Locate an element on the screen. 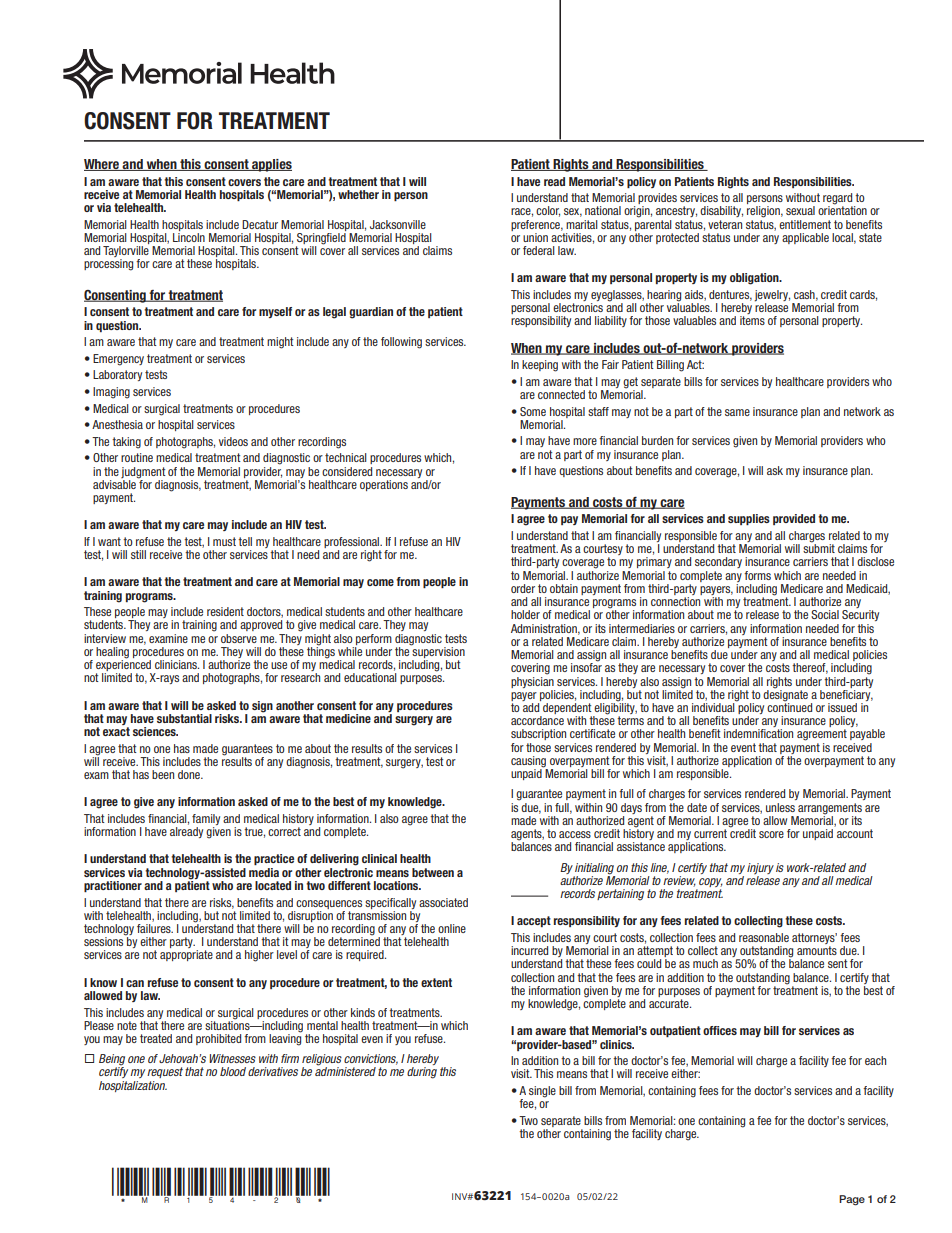 This screenshot has height=1233, width=952. Lincoln is located at coordinates (189, 237).
